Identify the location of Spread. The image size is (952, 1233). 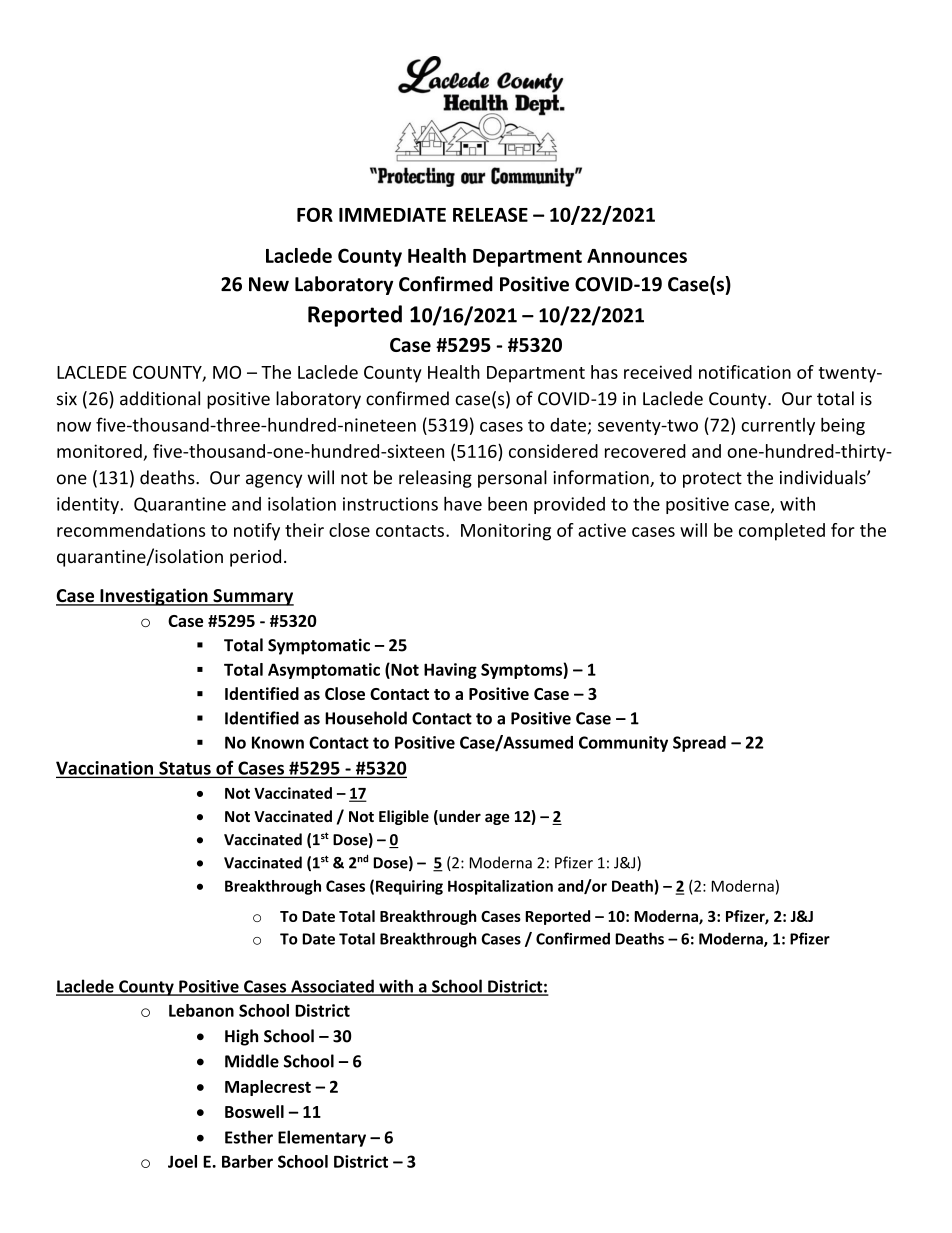
(699, 744).
